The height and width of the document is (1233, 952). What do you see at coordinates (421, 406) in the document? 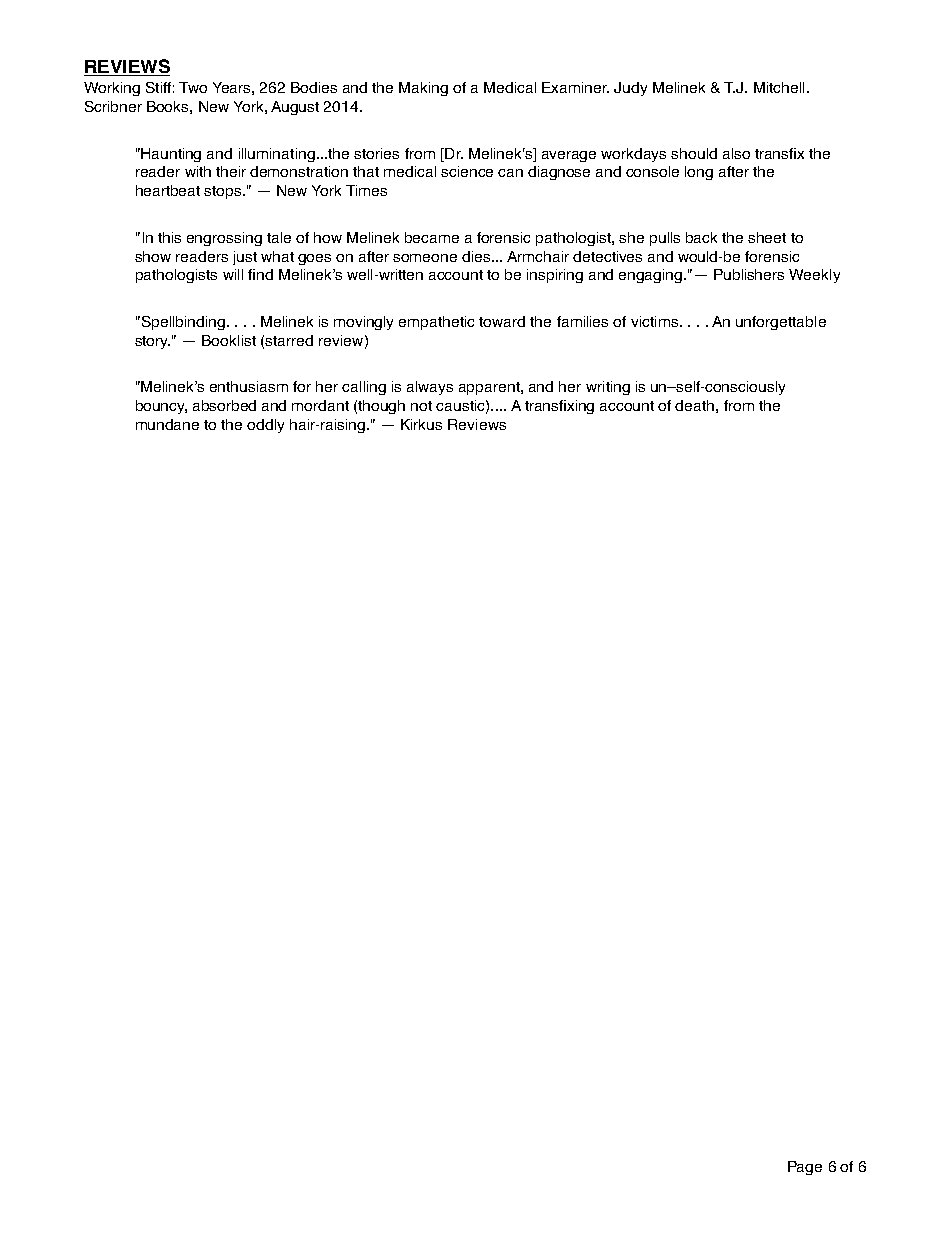
I see `not` at bounding box center [421, 406].
